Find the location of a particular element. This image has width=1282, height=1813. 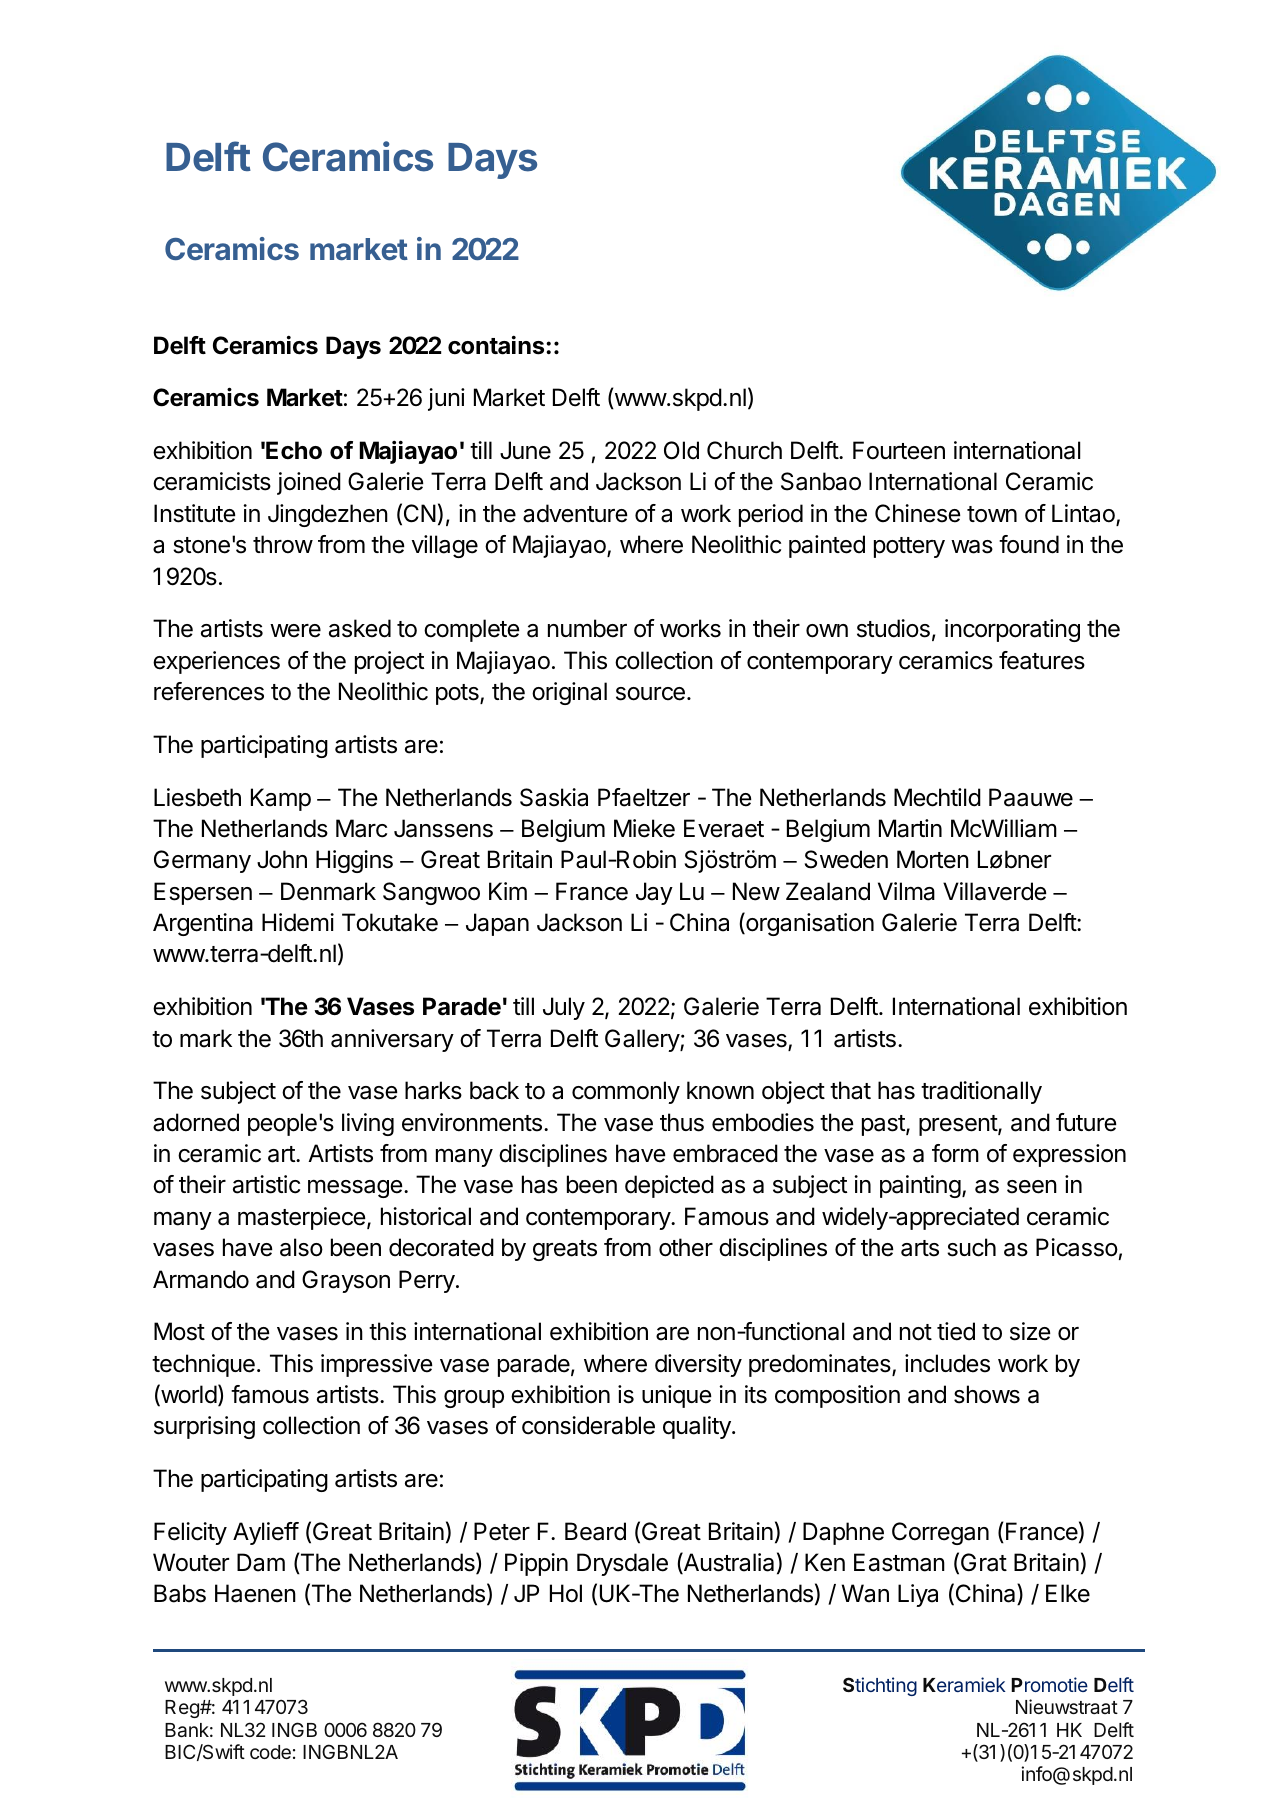

Gallery is located at coordinates (643, 1040).
